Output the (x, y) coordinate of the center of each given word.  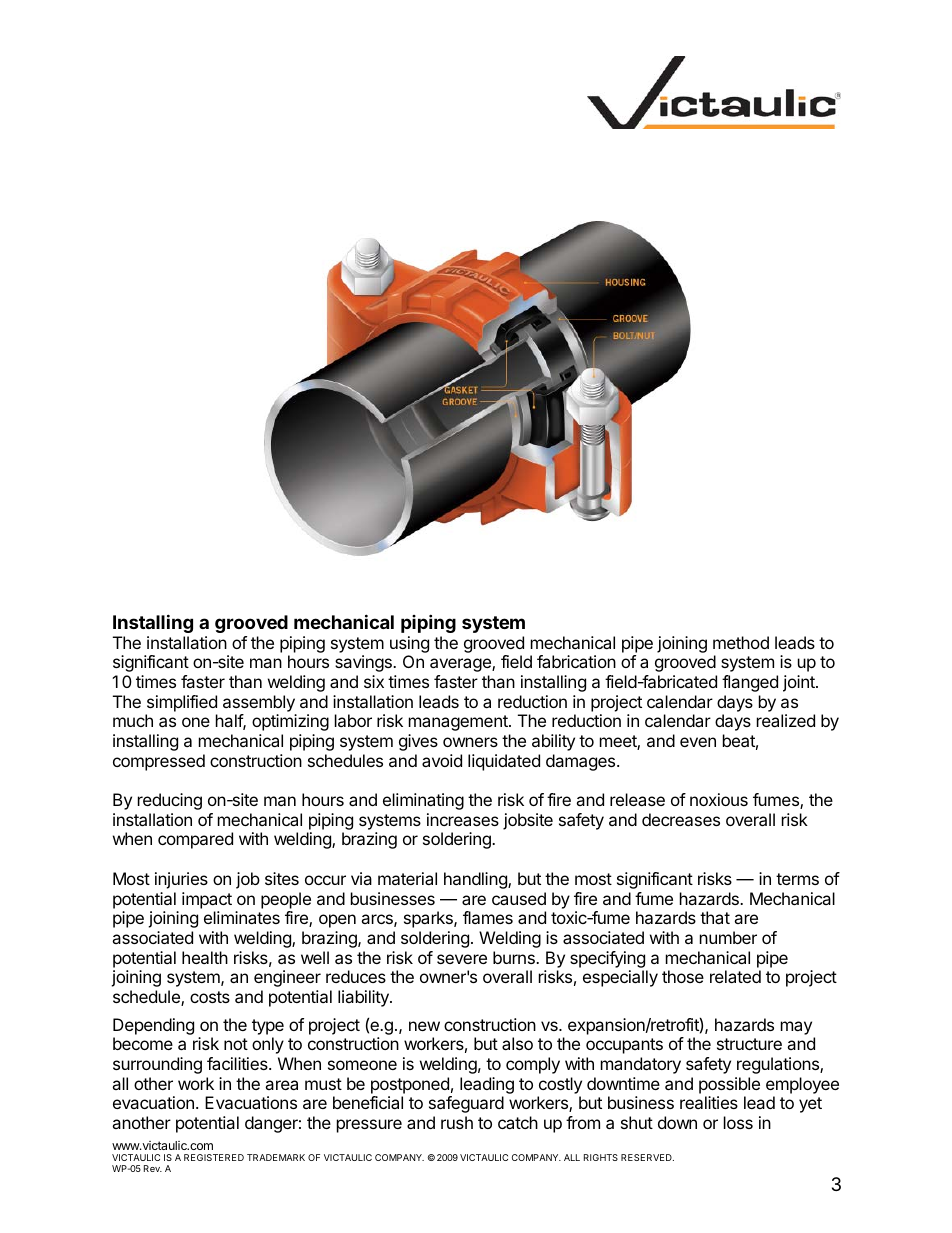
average (461, 665)
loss (738, 1122)
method (741, 642)
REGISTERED (214, 1157)
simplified (182, 703)
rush (457, 1122)
